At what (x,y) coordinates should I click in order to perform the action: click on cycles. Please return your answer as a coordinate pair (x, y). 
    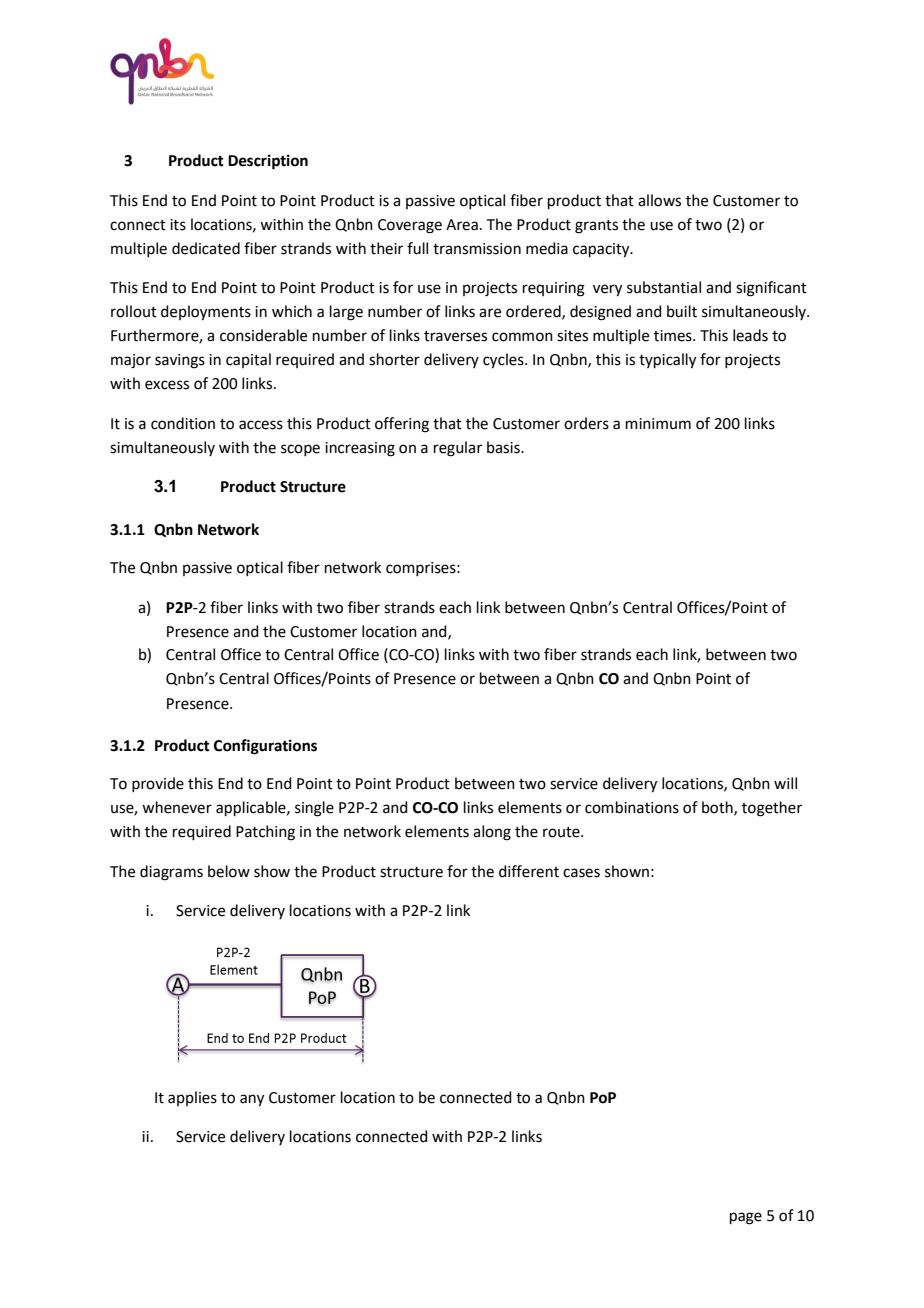
    Looking at the image, I should click on (504, 361).
